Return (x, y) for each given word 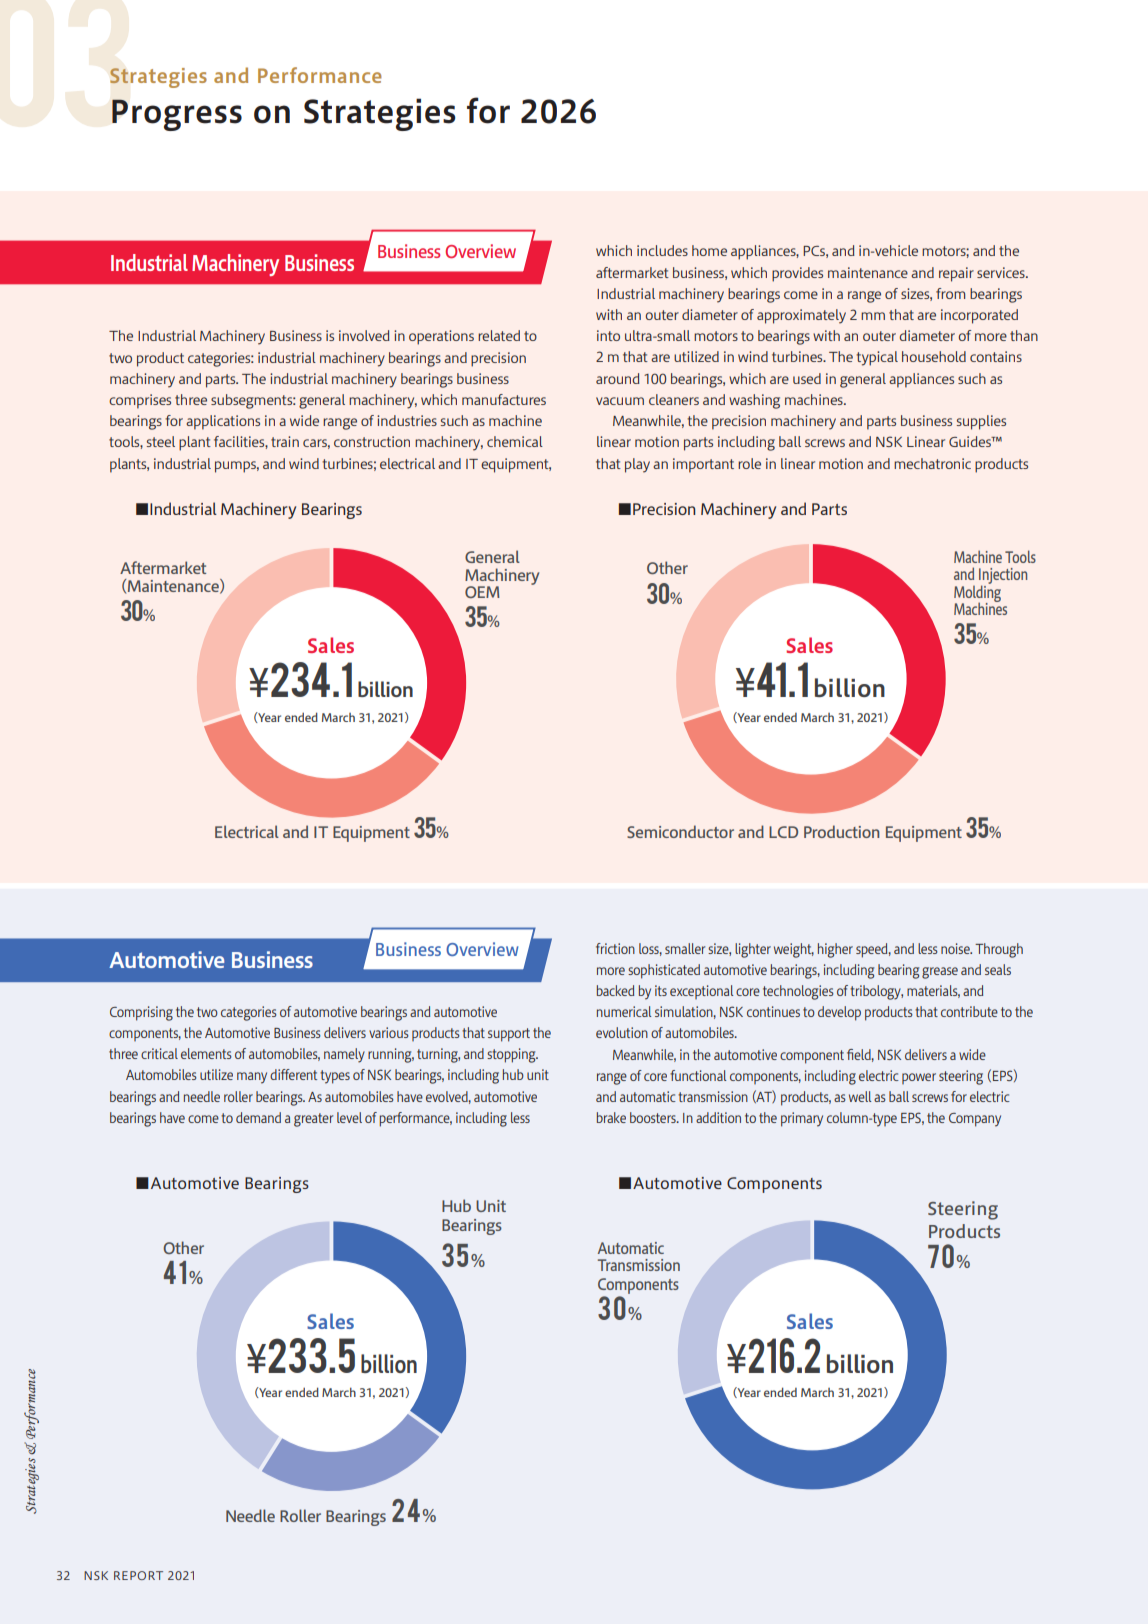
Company (975, 1120)
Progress (177, 115)
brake (611, 1117)
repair (956, 274)
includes (662, 250)
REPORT (138, 1575)
